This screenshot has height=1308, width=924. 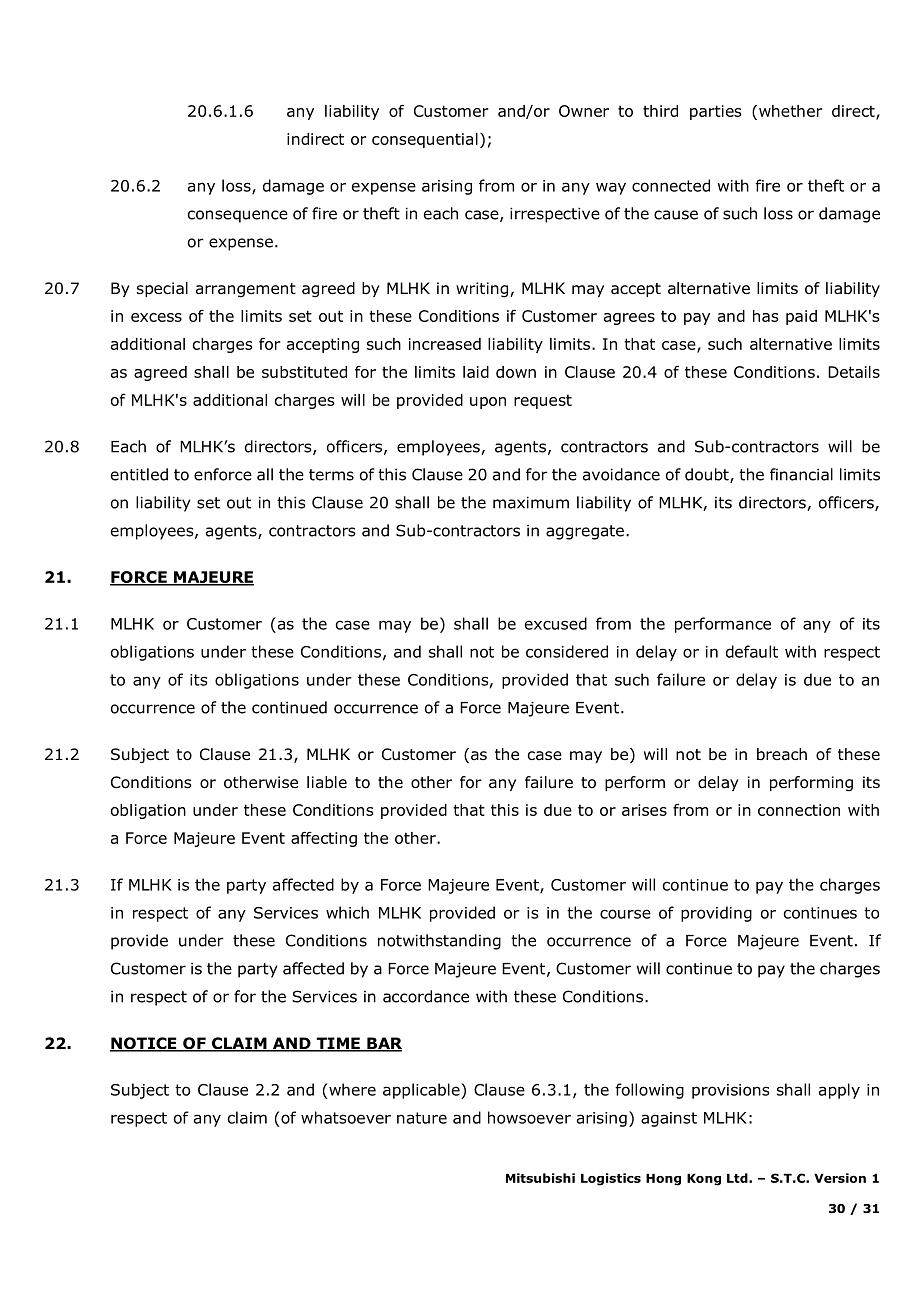 I want to click on financial, so click(x=801, y=474).
